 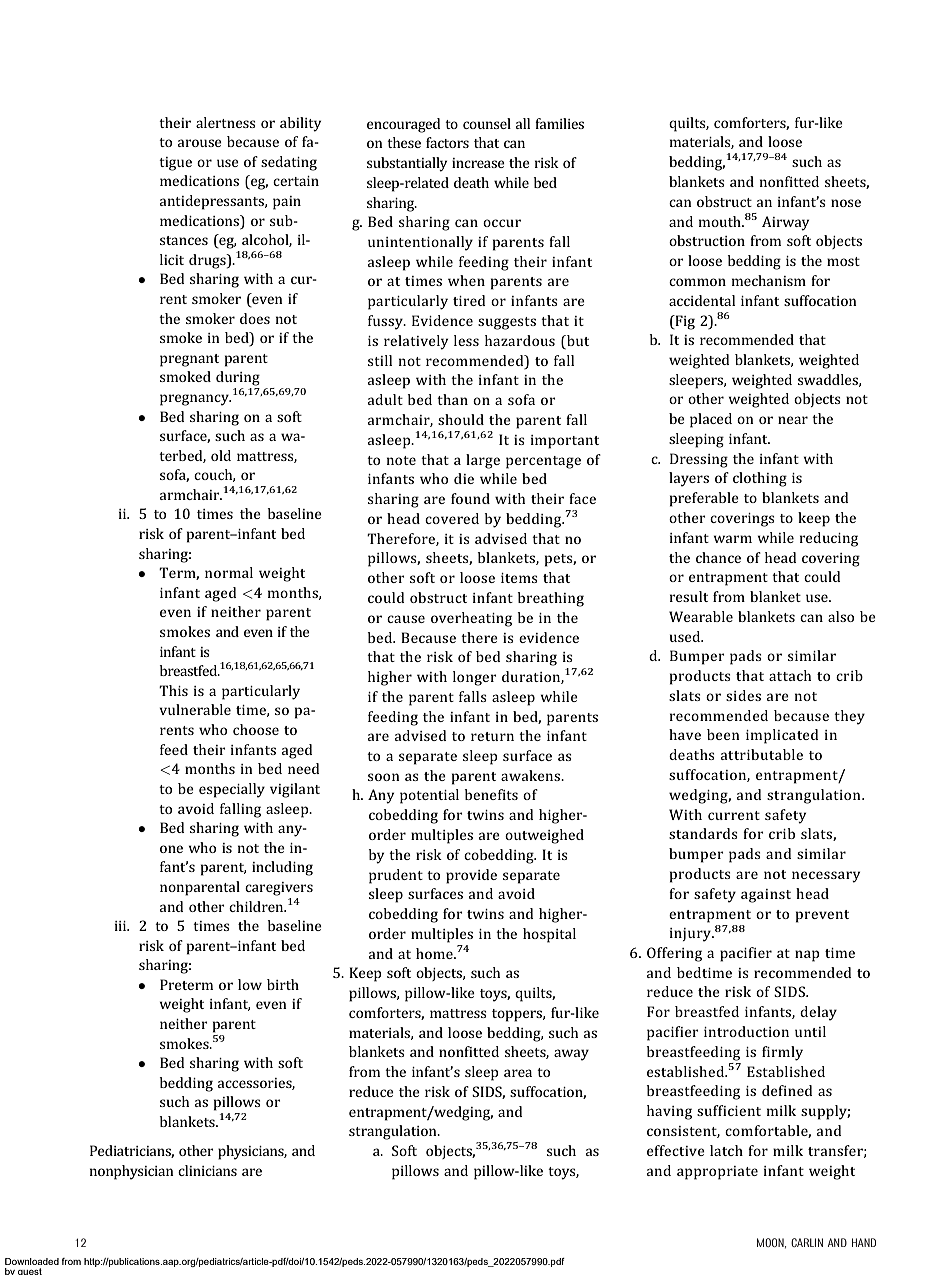 I want to click on Downloaded, so click(x=32, y=1261).
